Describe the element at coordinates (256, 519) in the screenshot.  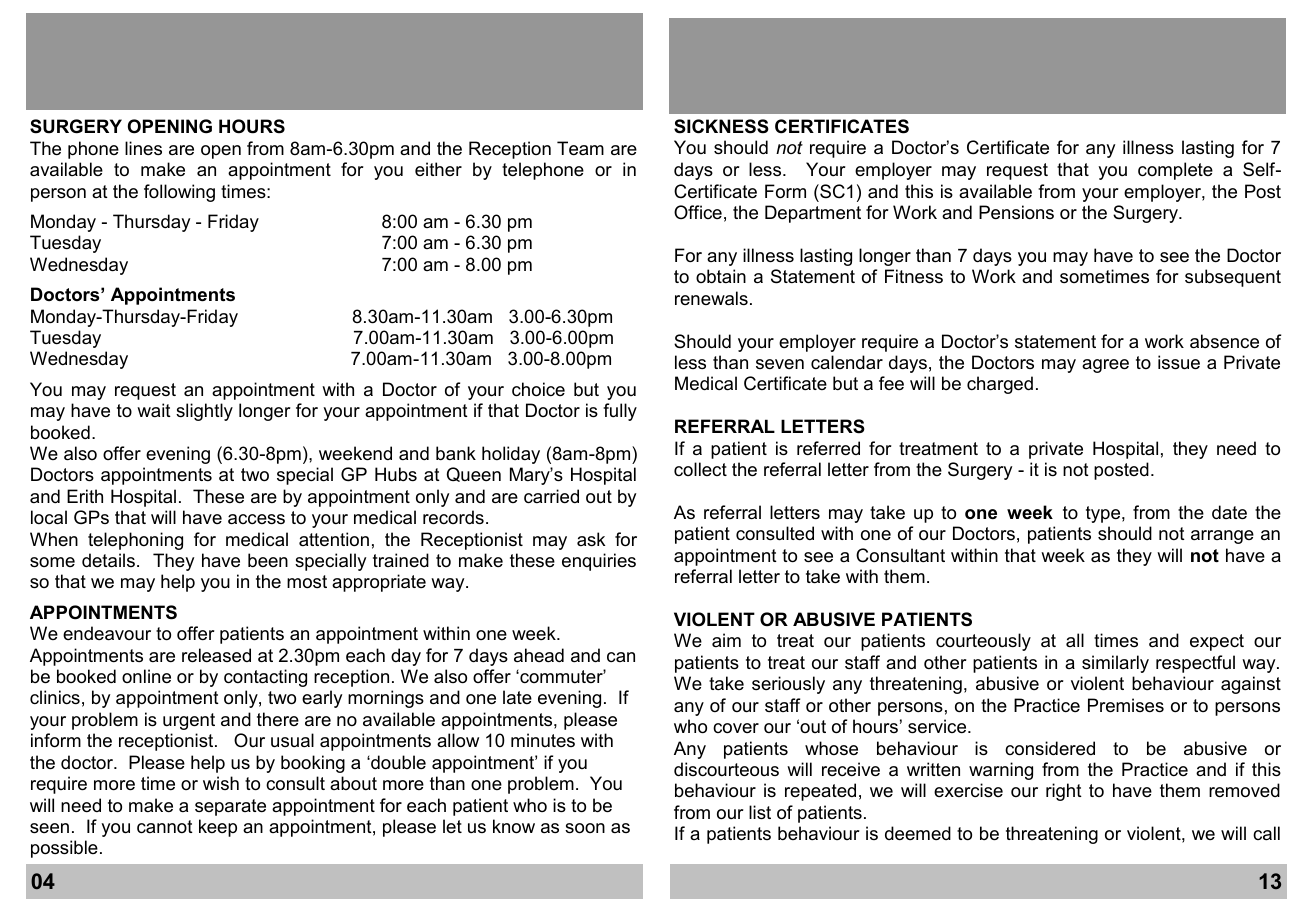
I see `access` at that location.
